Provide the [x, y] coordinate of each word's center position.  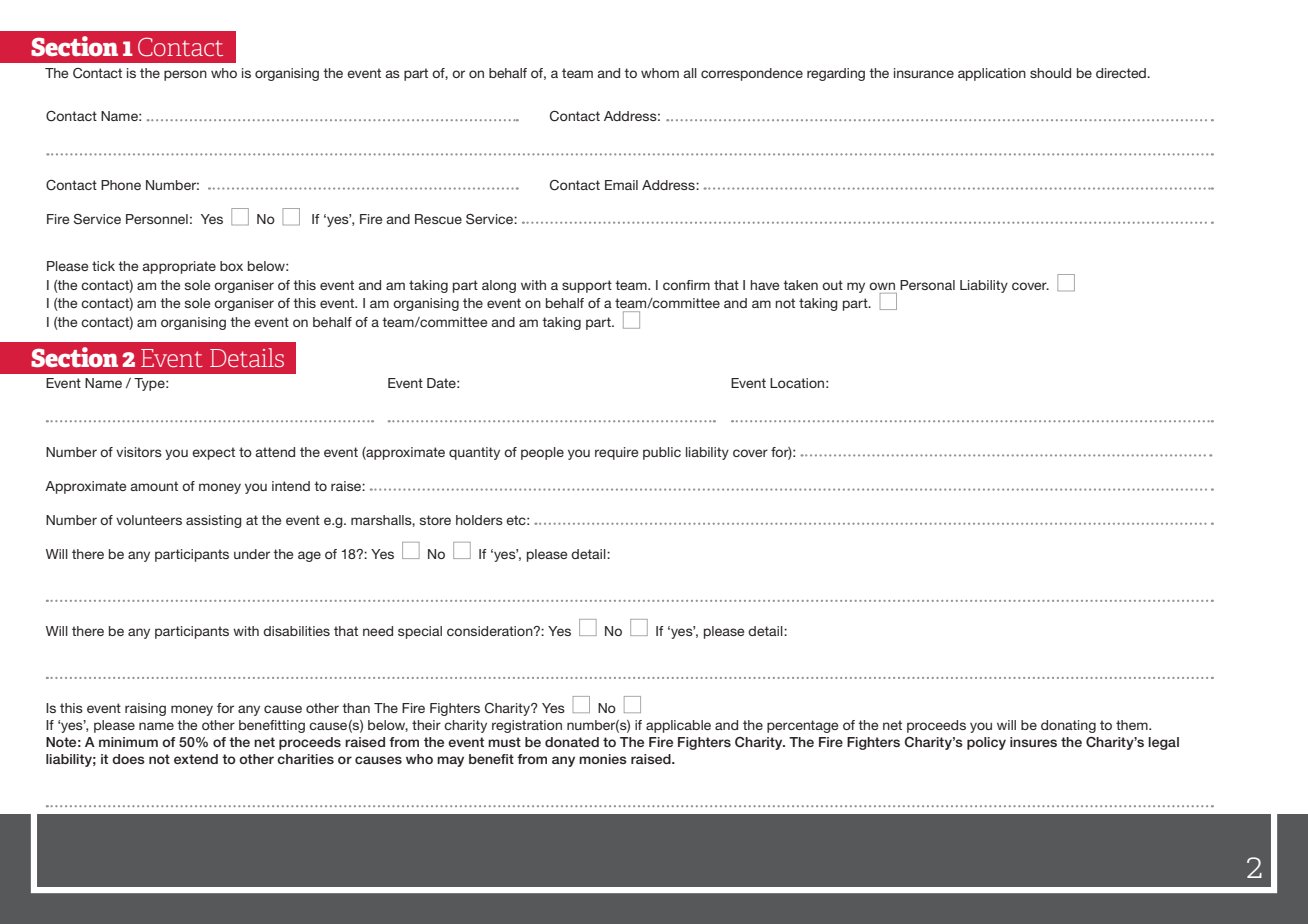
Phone [121, 185]
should [1050, 73]
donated [572, 742]
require [616, 453]
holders [479, 520]
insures [1033, 742]
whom [660, 73]
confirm [686, 285]
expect [213, 453]
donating [1068, 726]
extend [196, 759]
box [231, 266]
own [882, 286]
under [252, 554]
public [662, 453]
